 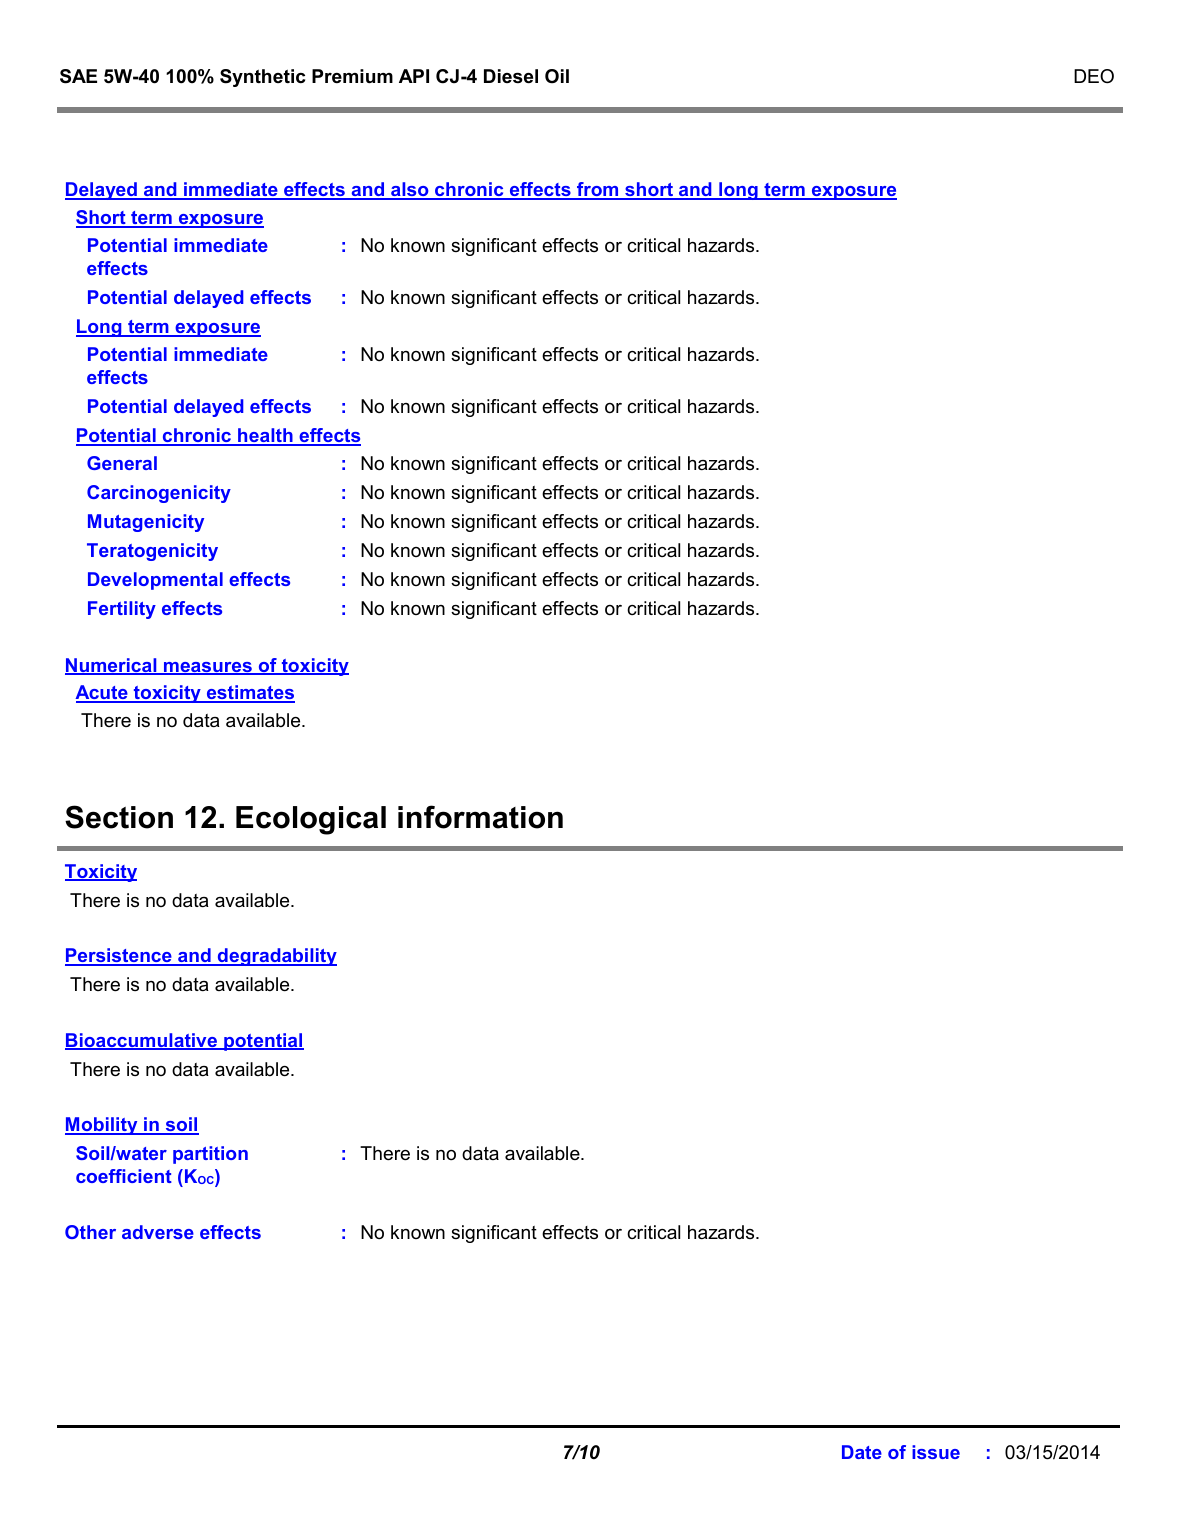 What do you see at coordinates (158, 1232) in the screenshot?
I see `adverse` at bounding box center [158, 1232].
